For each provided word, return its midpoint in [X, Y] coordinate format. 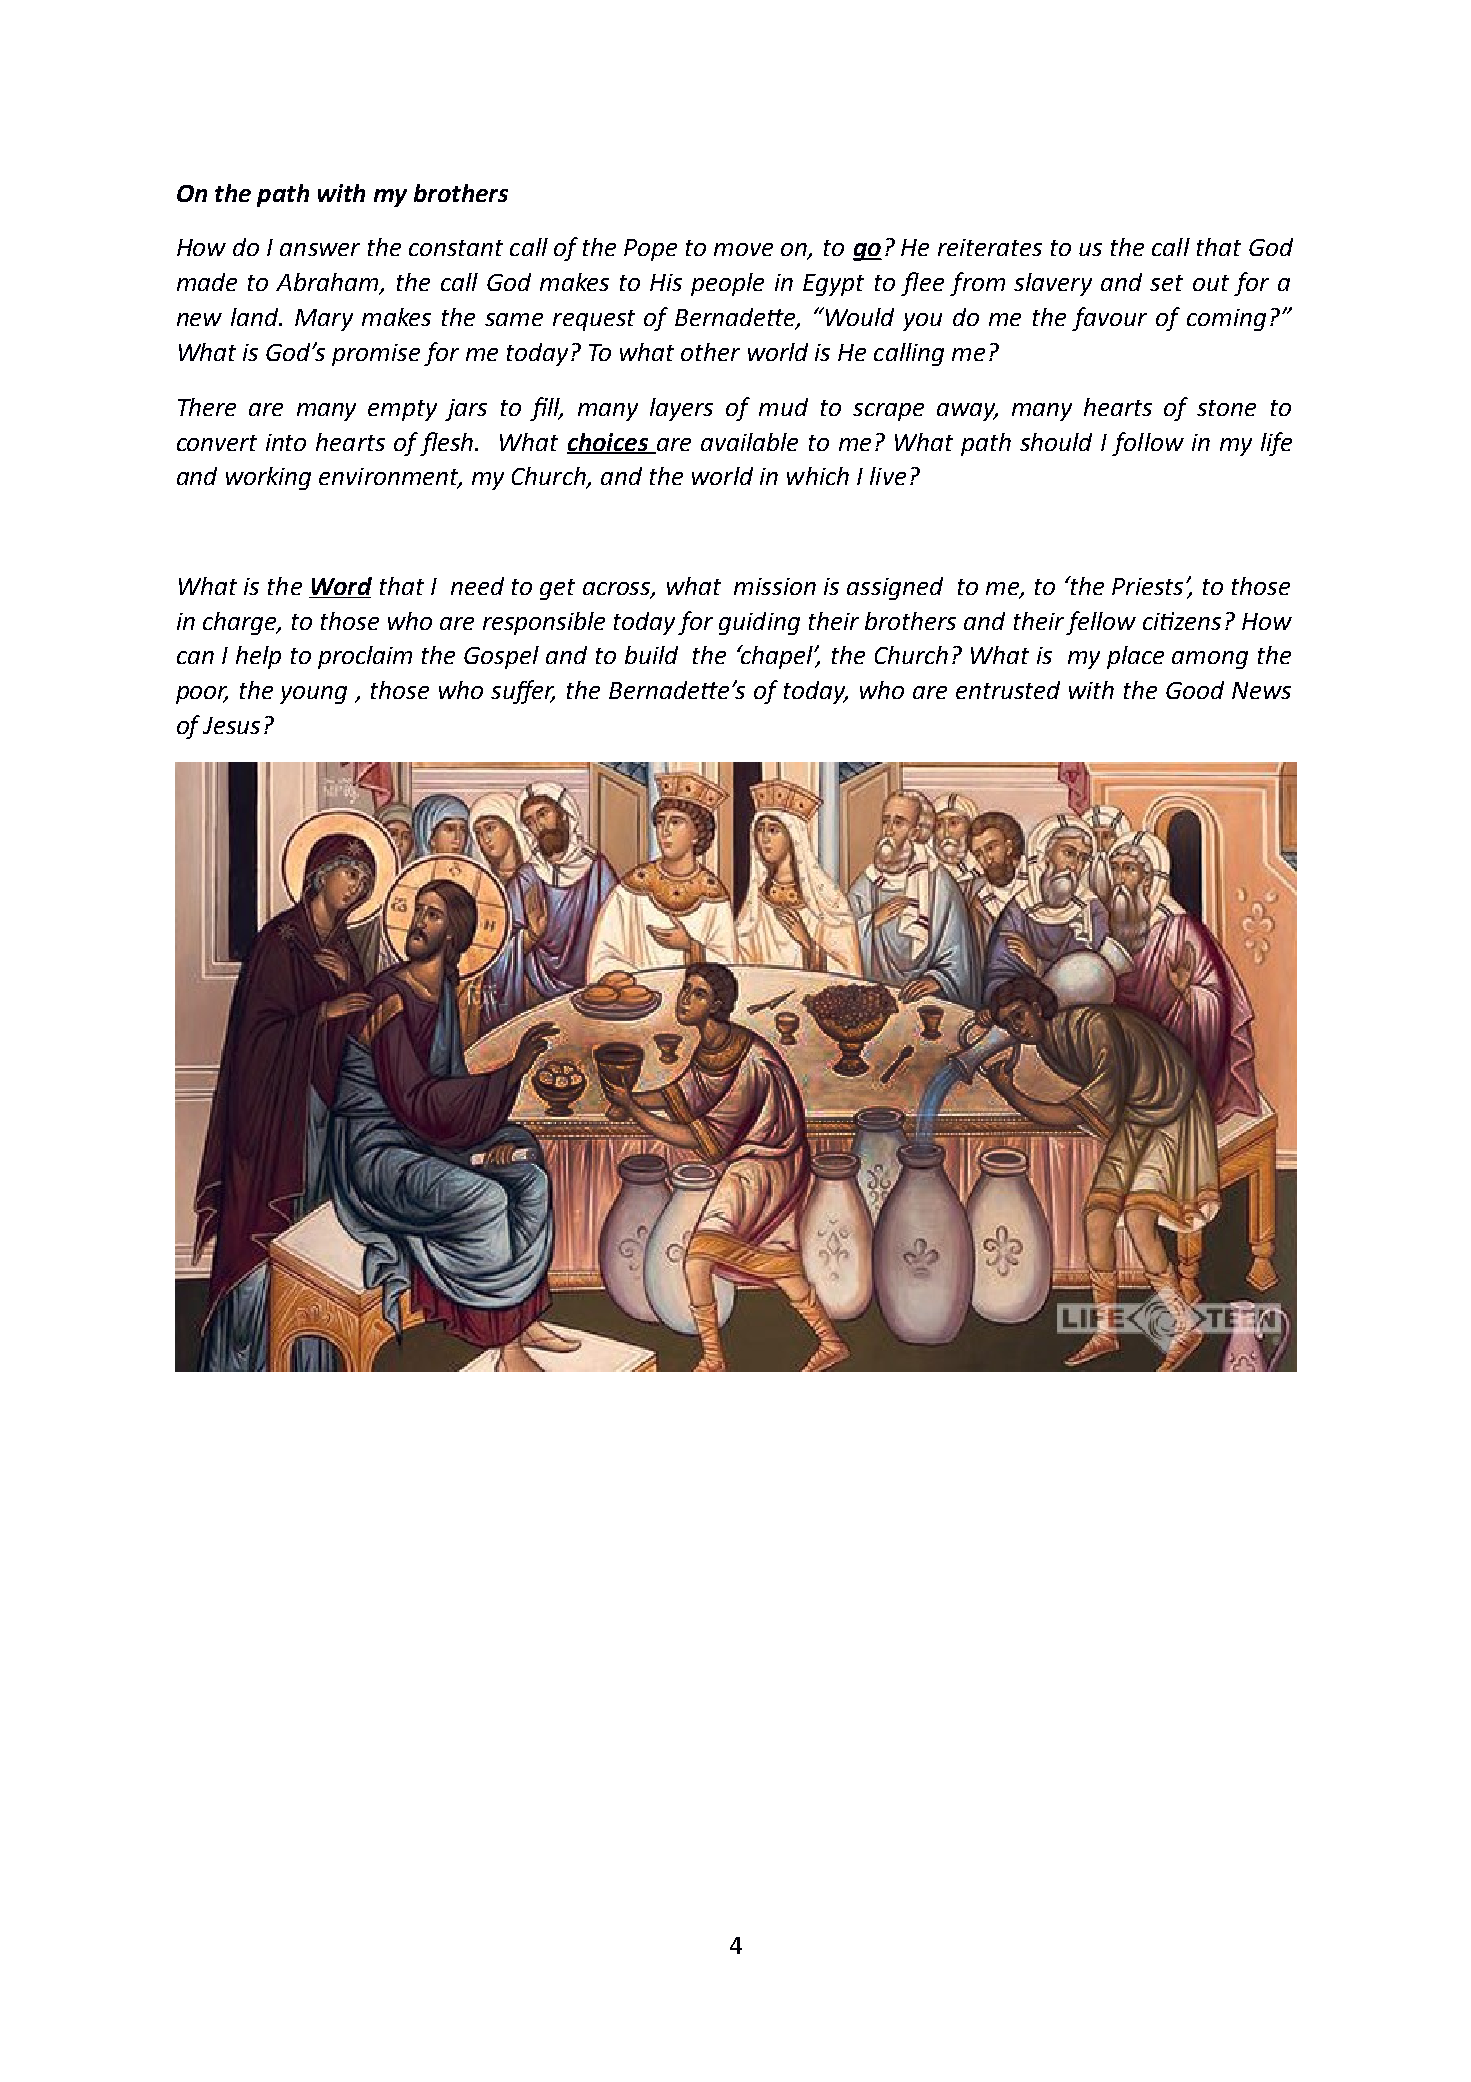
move [743, 249]
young [313, 695]
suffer [523, 692]
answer [320, 249]
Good [1195, 690]
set [1166, 283]
